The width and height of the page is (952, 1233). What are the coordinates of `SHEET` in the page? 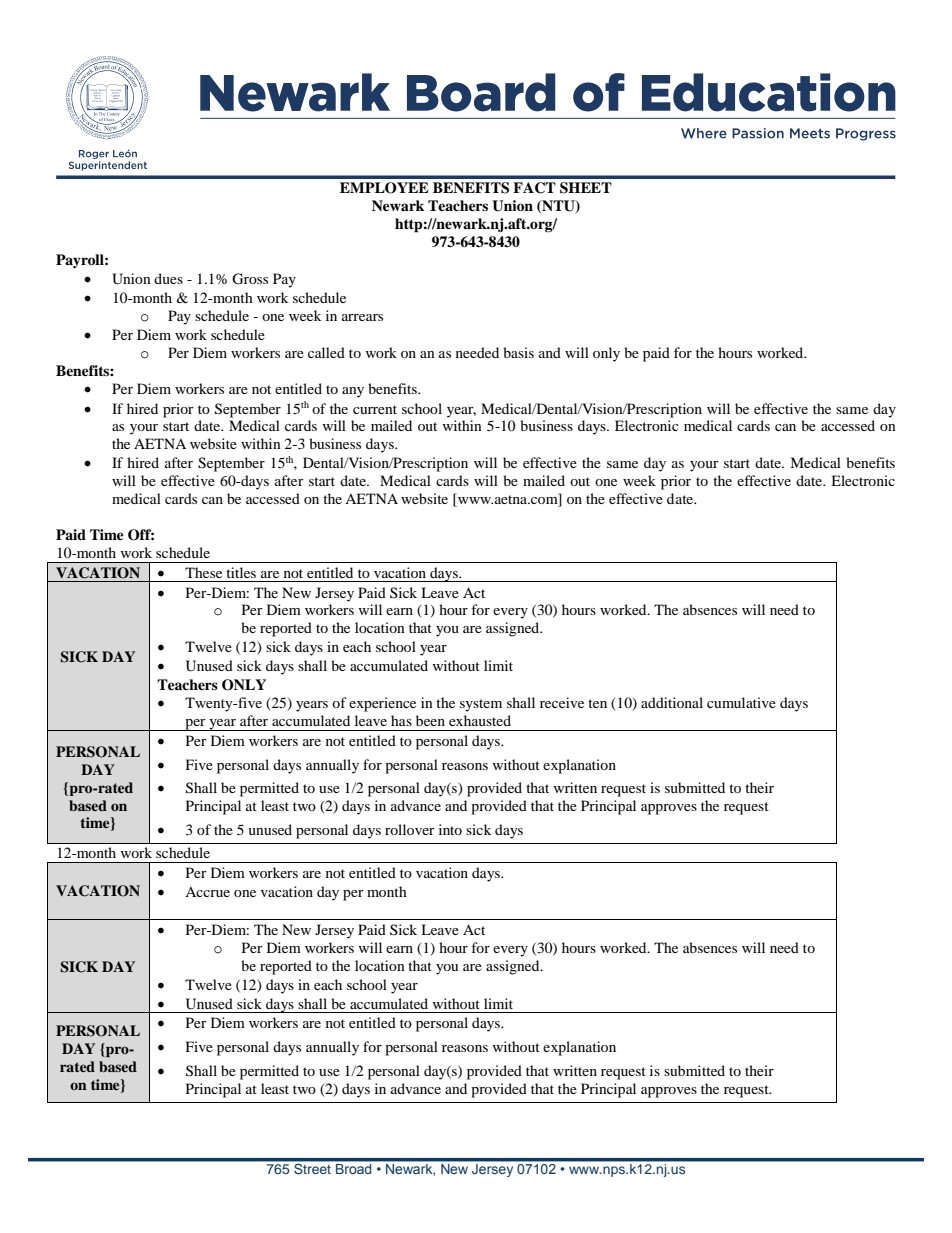 It's located at (586, 188).
